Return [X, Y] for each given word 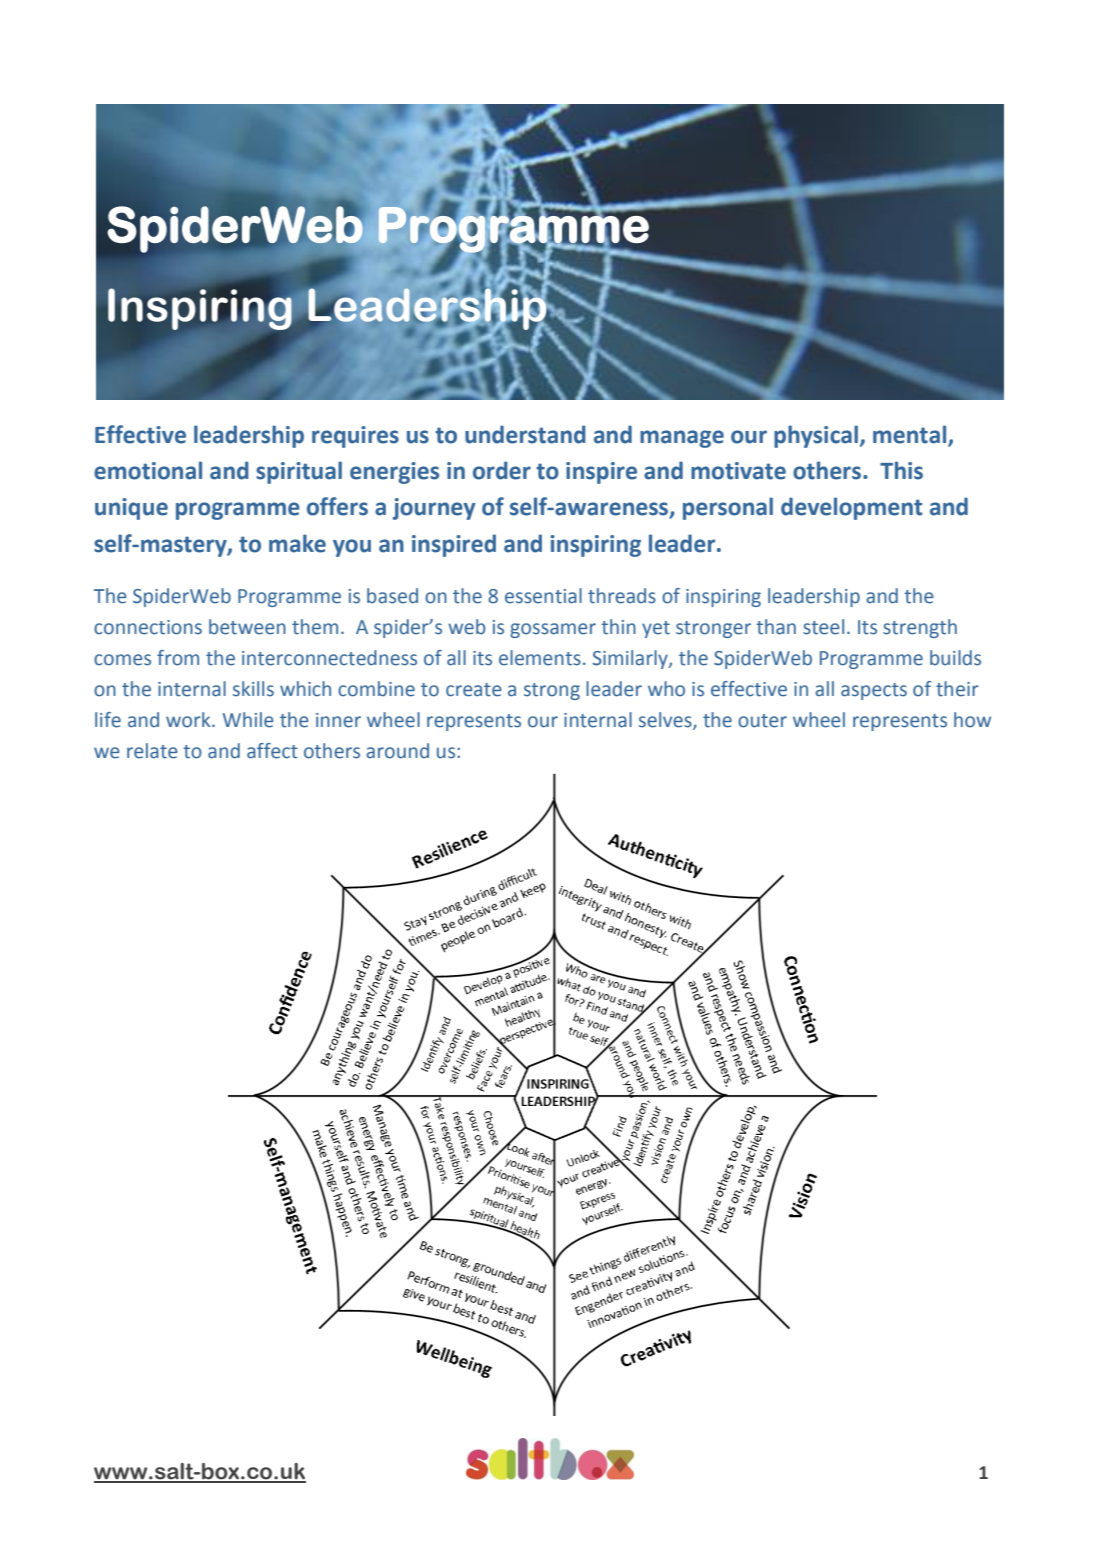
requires [355, 437]
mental [911, 435]
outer [762, 721]
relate [152, 751]
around [397, 751]
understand [525, 434]
